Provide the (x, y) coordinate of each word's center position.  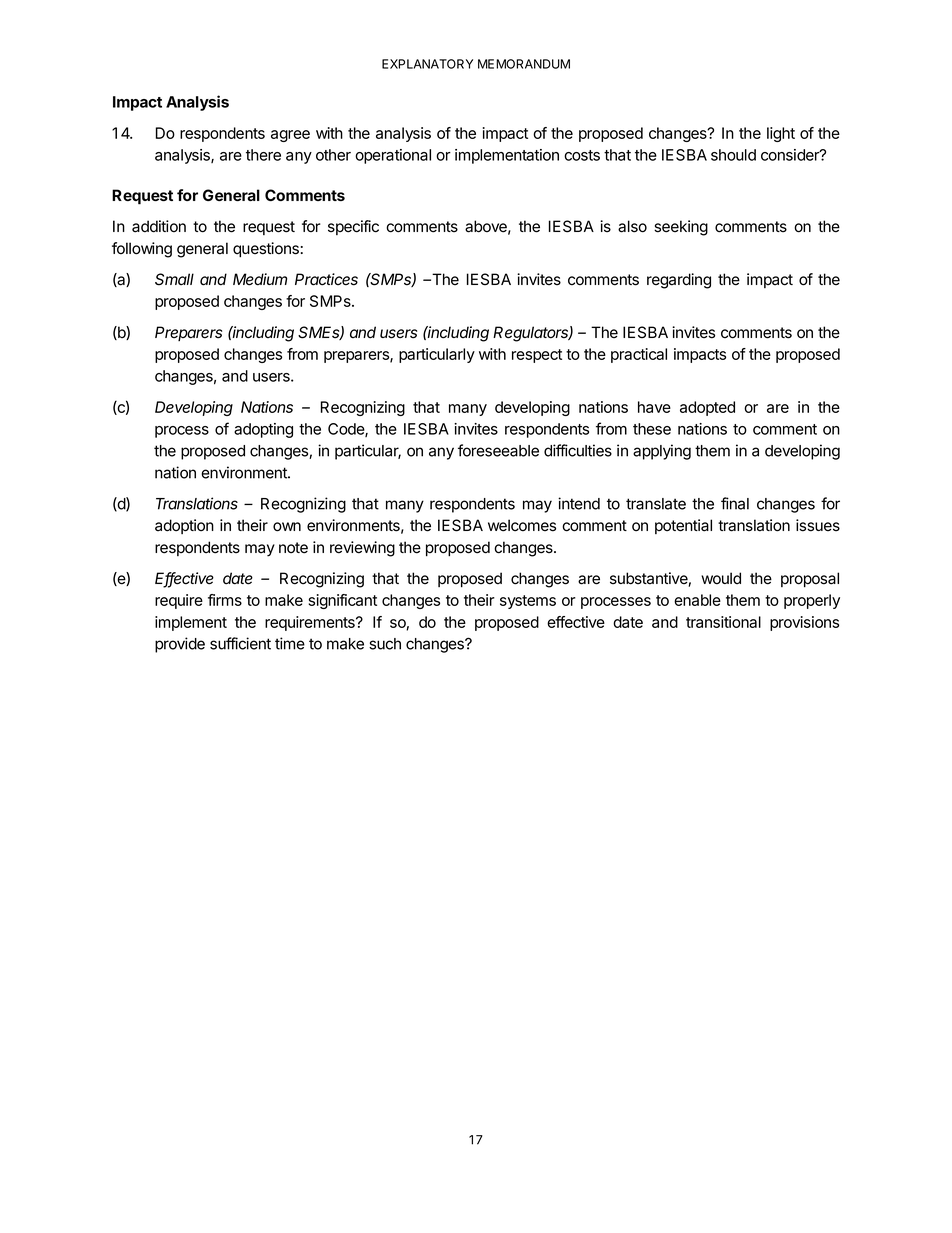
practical (639, 355)
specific (353, 227)
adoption (184, 526)
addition (159, 226)
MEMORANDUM (524, 64)
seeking (681, 228)
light (781, 134)
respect (537, 356)
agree (290, 136)
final (735, 503)
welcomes (522, 525)
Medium (260, 279)
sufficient (240, 643)
